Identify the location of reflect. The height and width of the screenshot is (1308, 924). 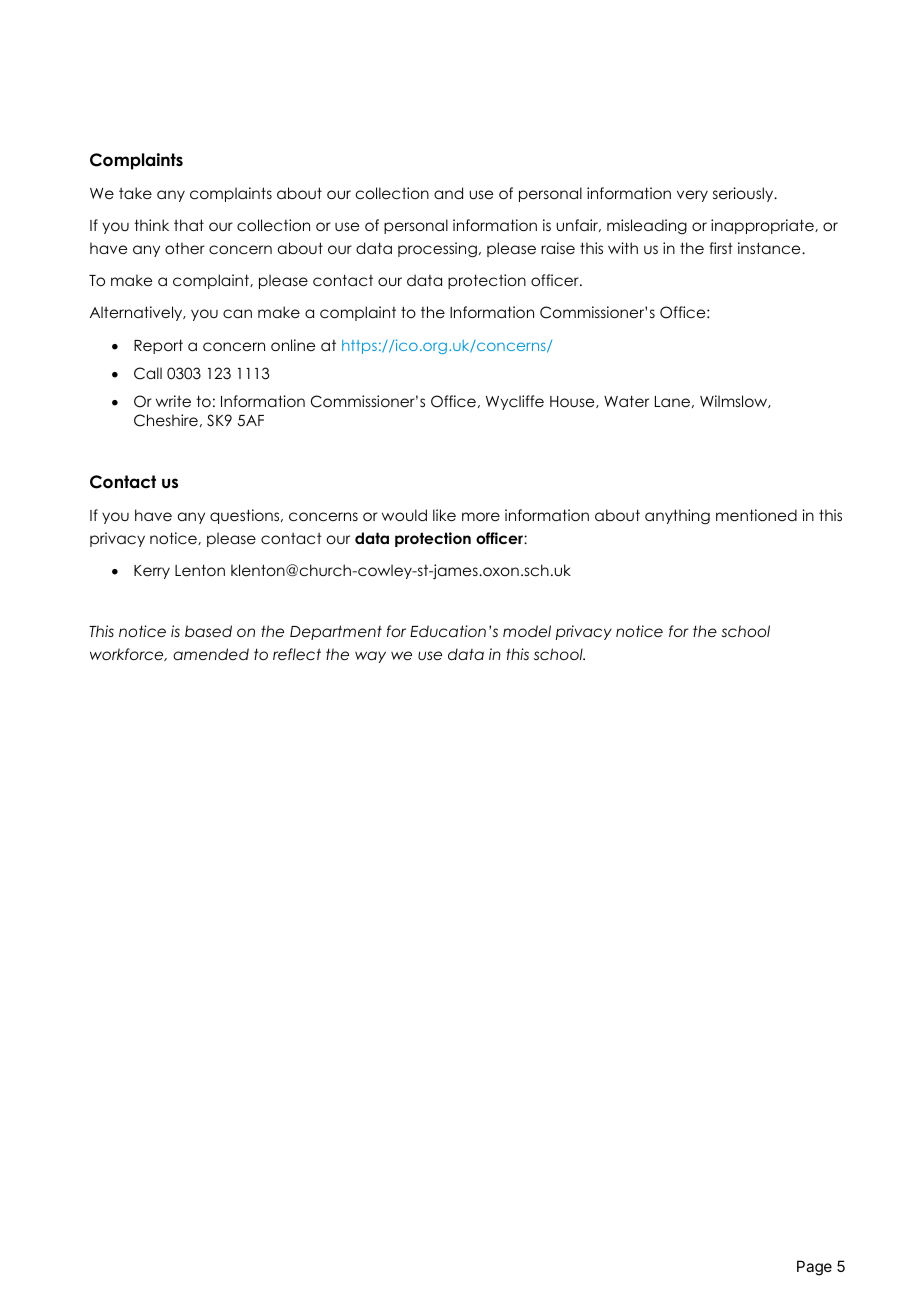
(297, 654).
